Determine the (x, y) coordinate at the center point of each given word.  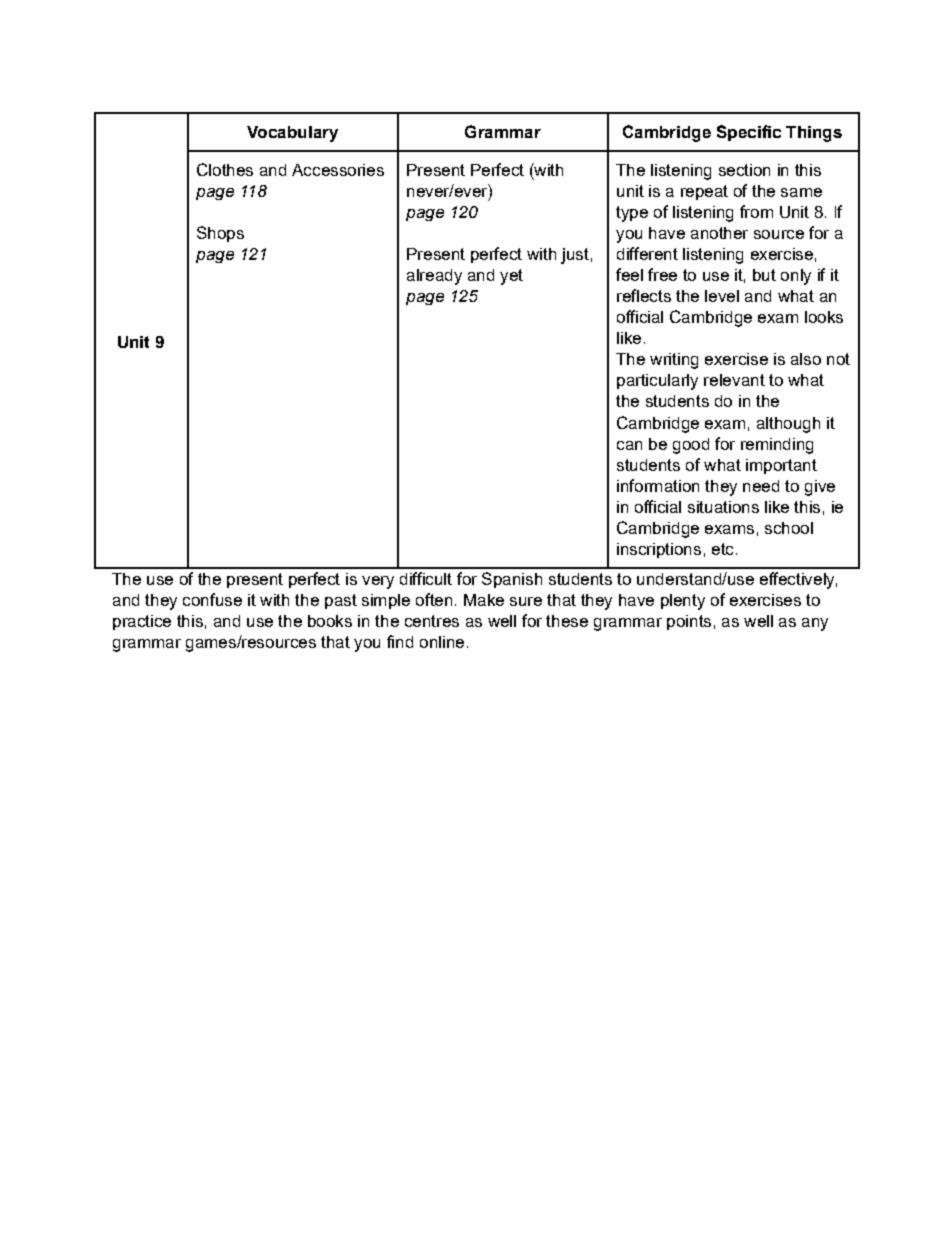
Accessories (338, 170)
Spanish (512, 580)
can (629, 445)
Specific (749, 133)
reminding (777, 446)
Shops (220, 234)
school (789, 528)
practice (142, 622)
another (719, 233)
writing (674, 361)
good (691, 446)
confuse (212, 599)
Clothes (225, 169)
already (434, 277)
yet (511, 277)
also (806, 359)
